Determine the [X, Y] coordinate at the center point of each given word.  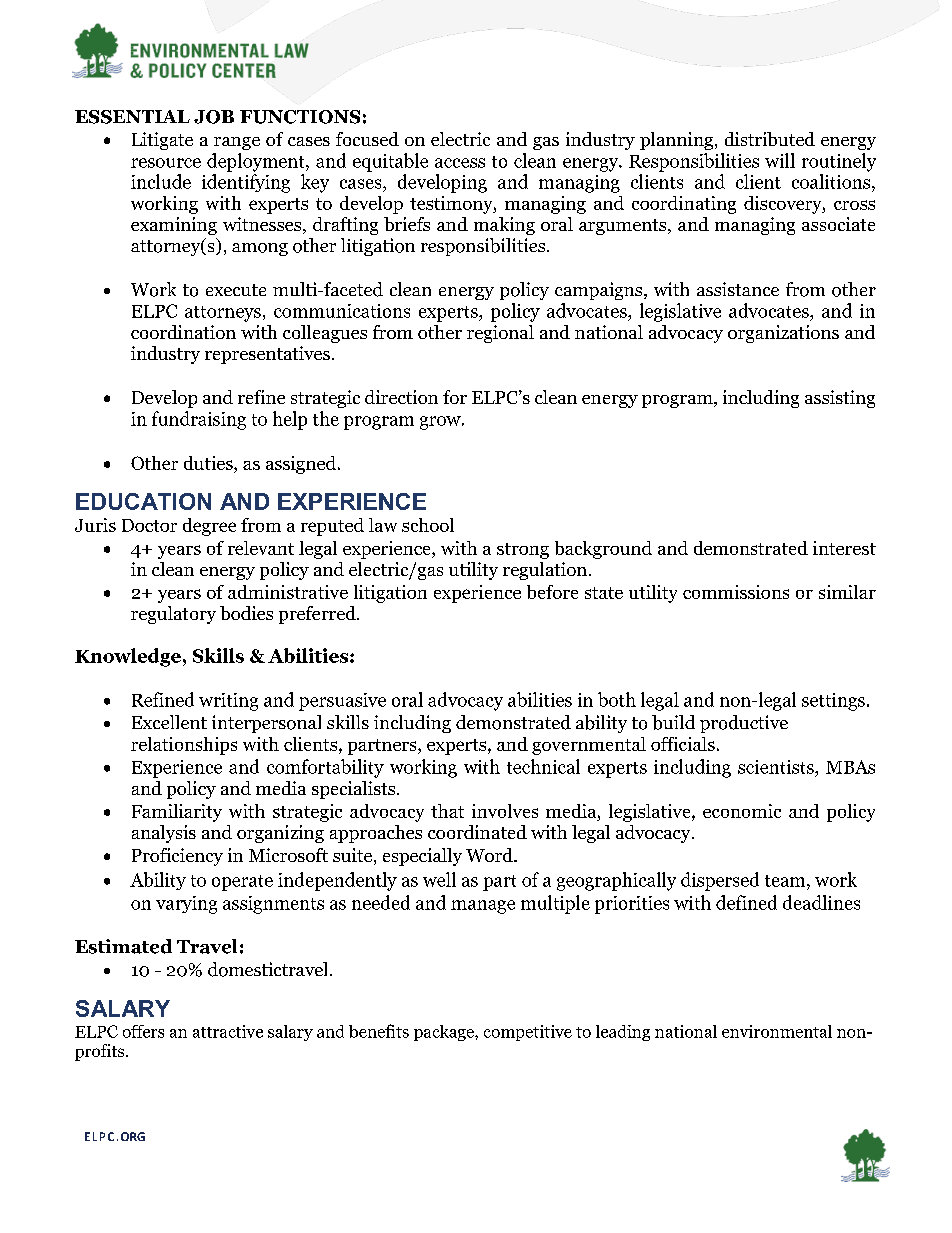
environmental [777, 1031]
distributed [770, 139]
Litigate [162, 141]
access [460, 163]
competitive [528, 1033]
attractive [228, 1031]
